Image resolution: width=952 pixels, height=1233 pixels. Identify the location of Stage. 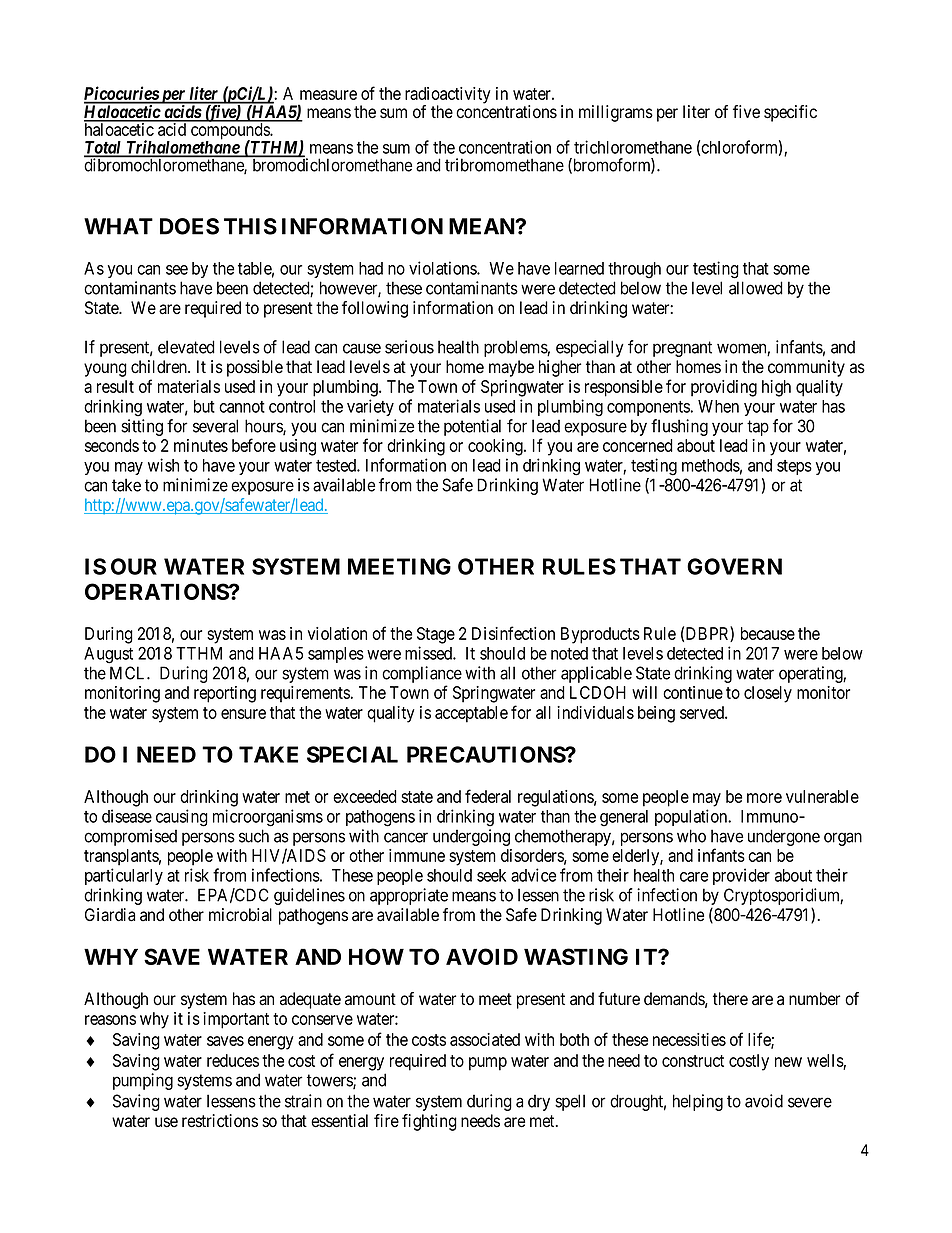
(436, 635).
